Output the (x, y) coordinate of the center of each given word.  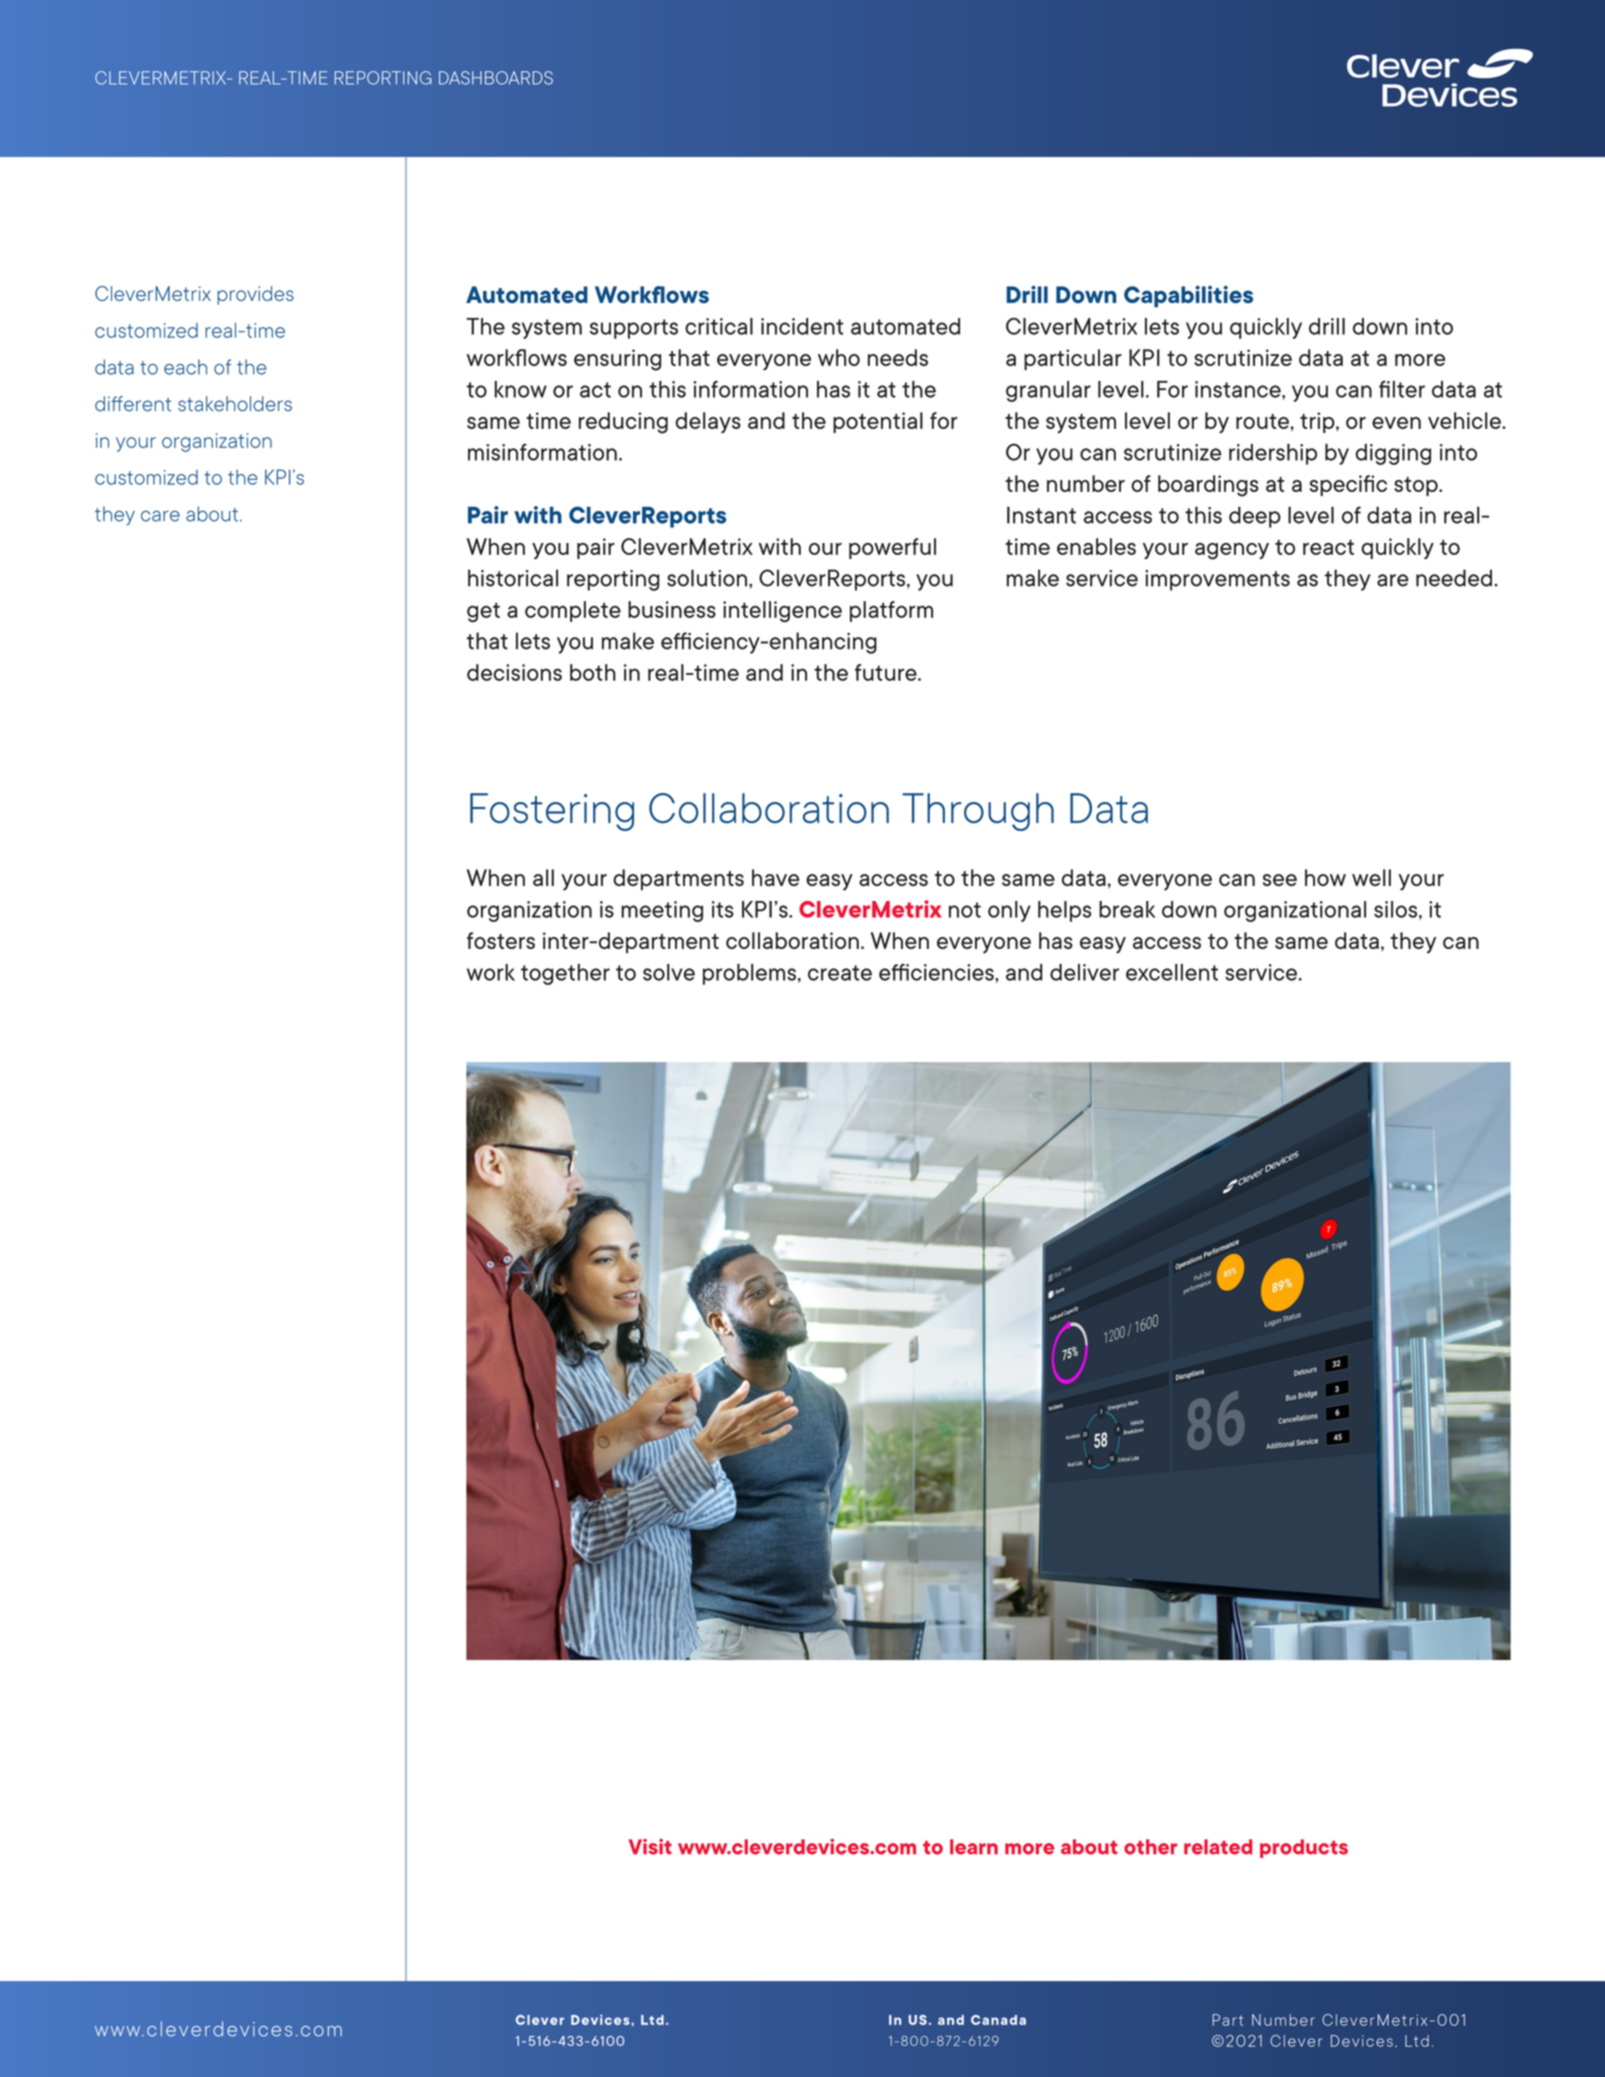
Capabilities (1188, 296)
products (1304, 1848)
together (565, 974)
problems (749, 974)
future (887, 672)
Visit (650, 1847)
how (1325, 877)
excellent (1172, 972)
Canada (998, 2020)
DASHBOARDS (496, 78)
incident (802, 326)
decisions (514, 672)
